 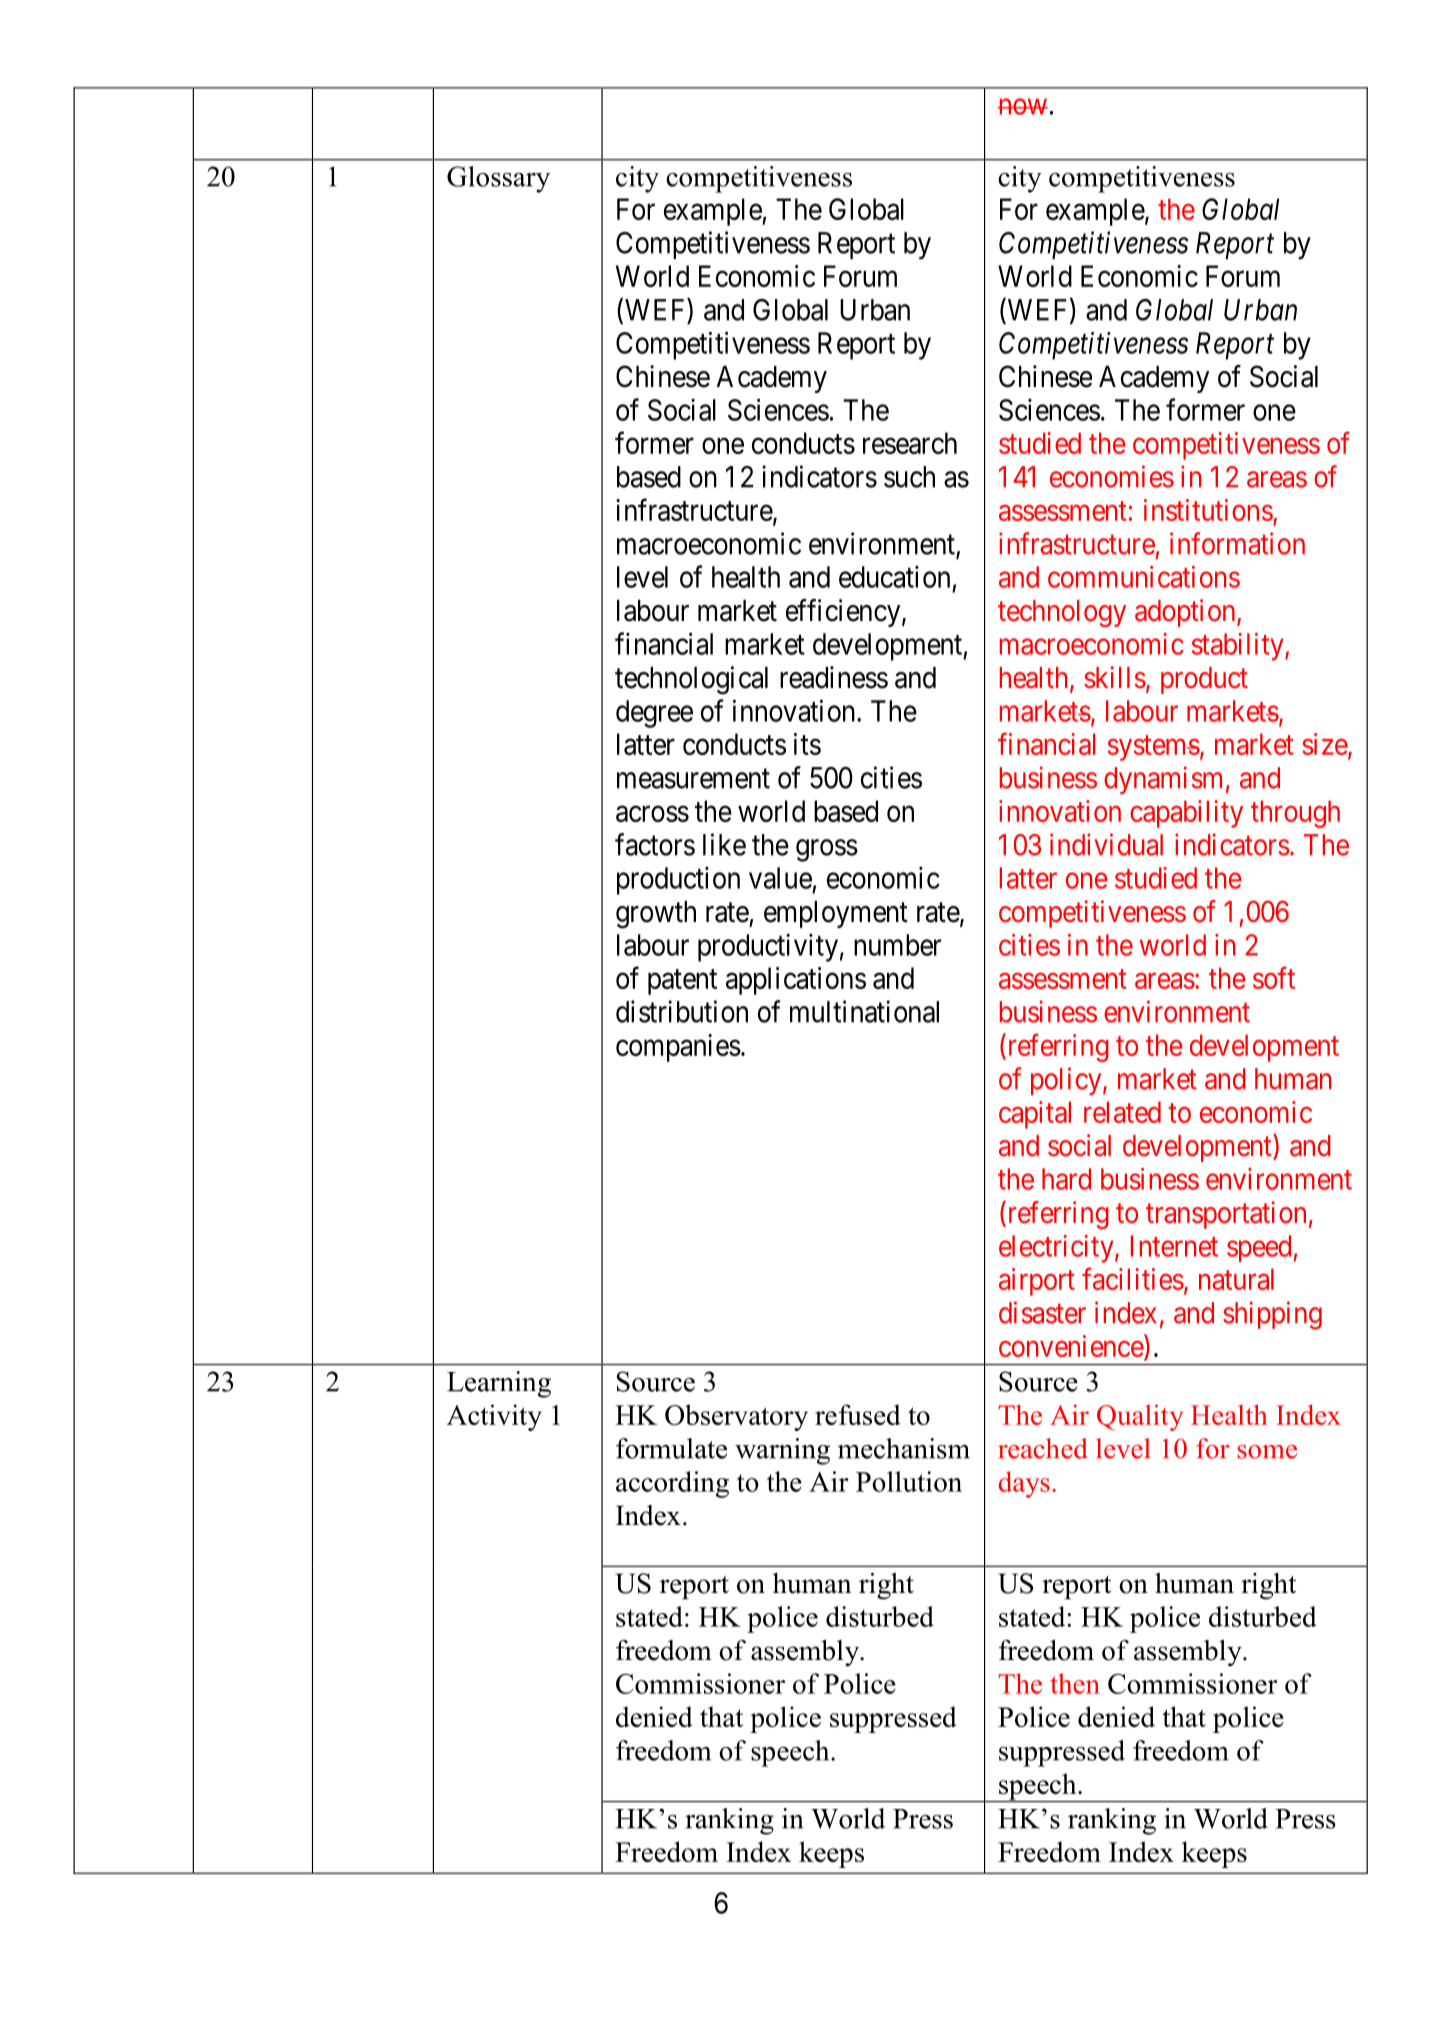 What do you see at coordinates (909, 1481) in the document?
I see `Pollution` at bounding box center [909, 1481].
